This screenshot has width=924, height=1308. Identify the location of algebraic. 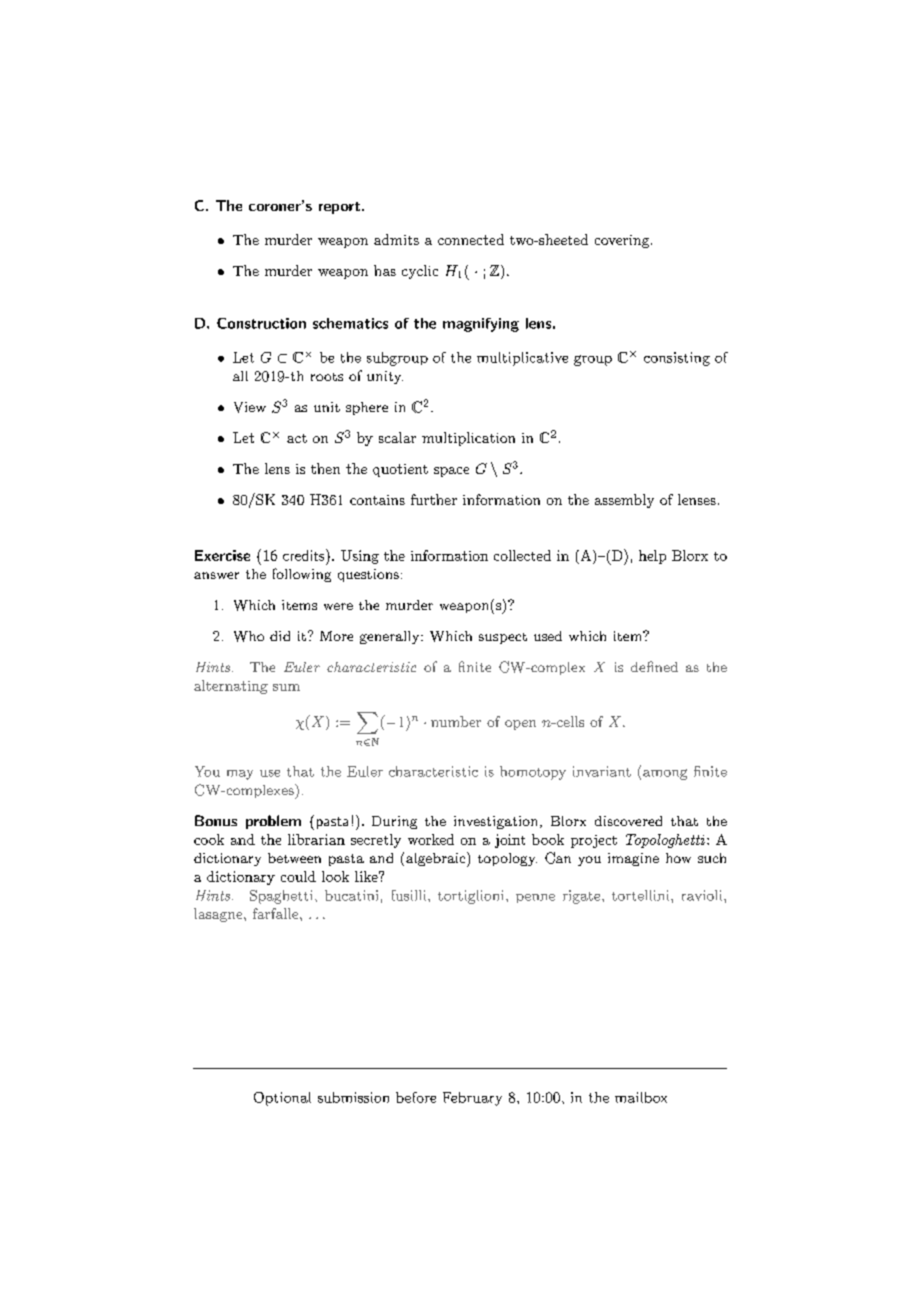
(437, 859).
